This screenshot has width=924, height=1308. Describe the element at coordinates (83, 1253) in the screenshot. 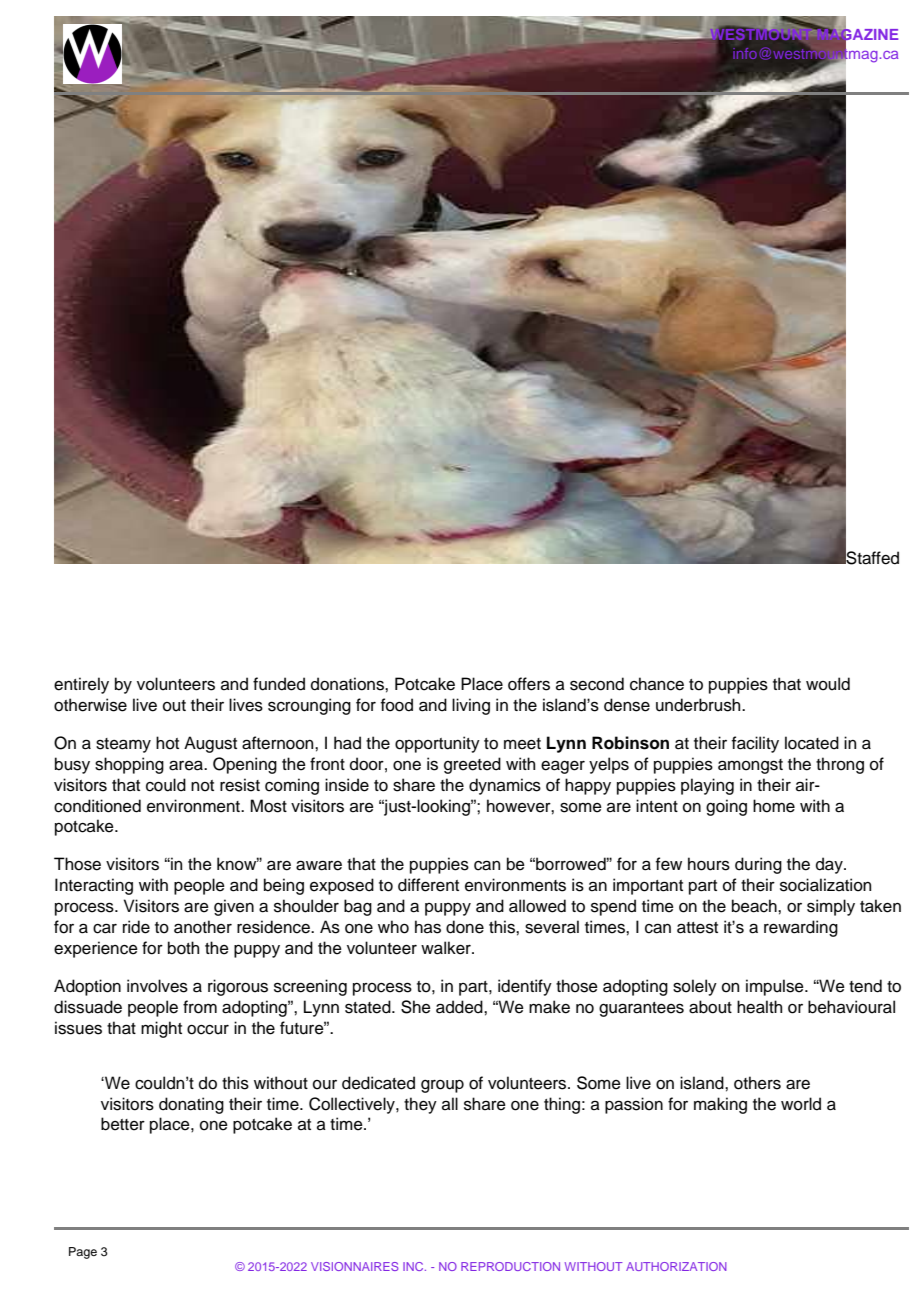

I see `Page` at that location.
